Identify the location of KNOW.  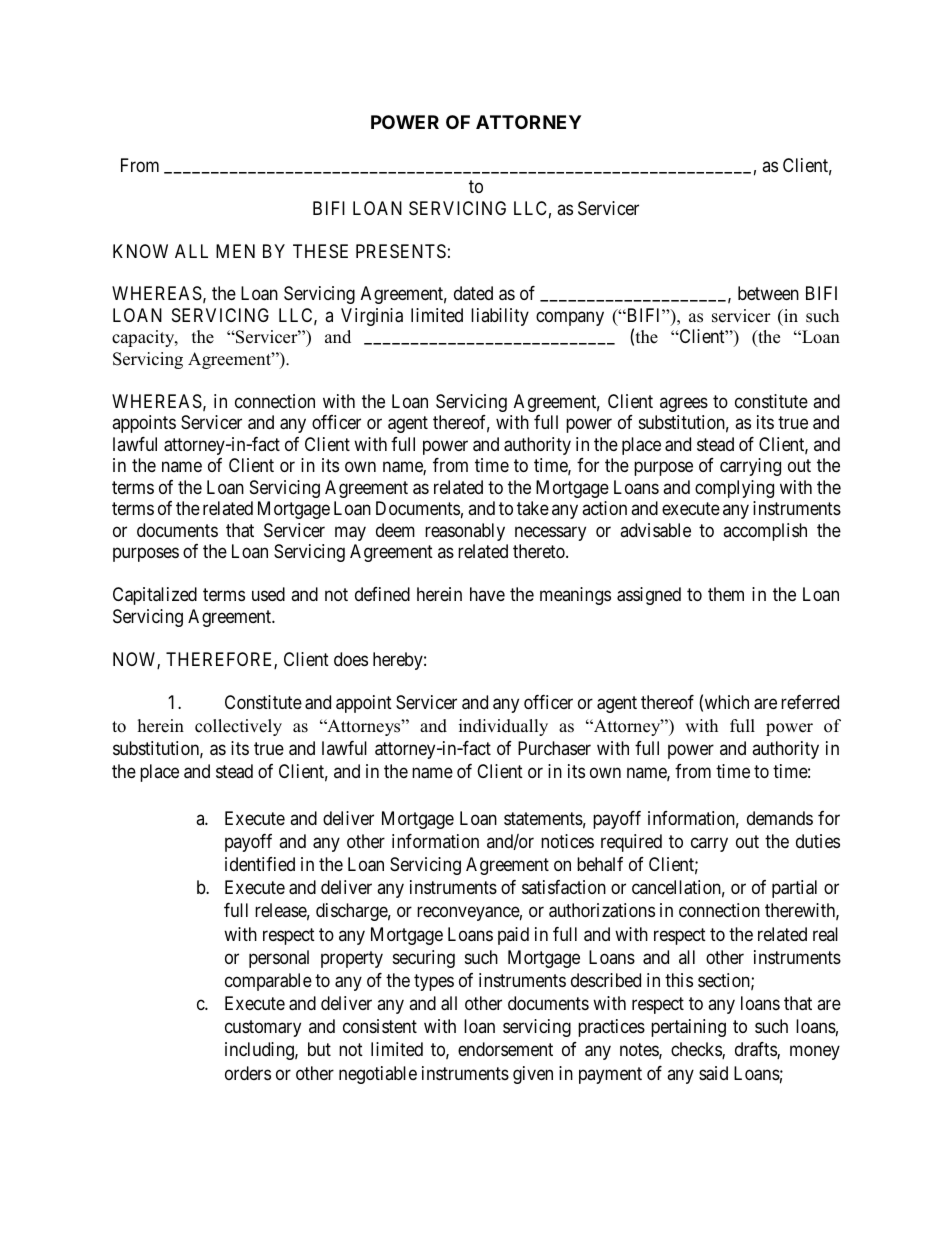
(140, 251).
